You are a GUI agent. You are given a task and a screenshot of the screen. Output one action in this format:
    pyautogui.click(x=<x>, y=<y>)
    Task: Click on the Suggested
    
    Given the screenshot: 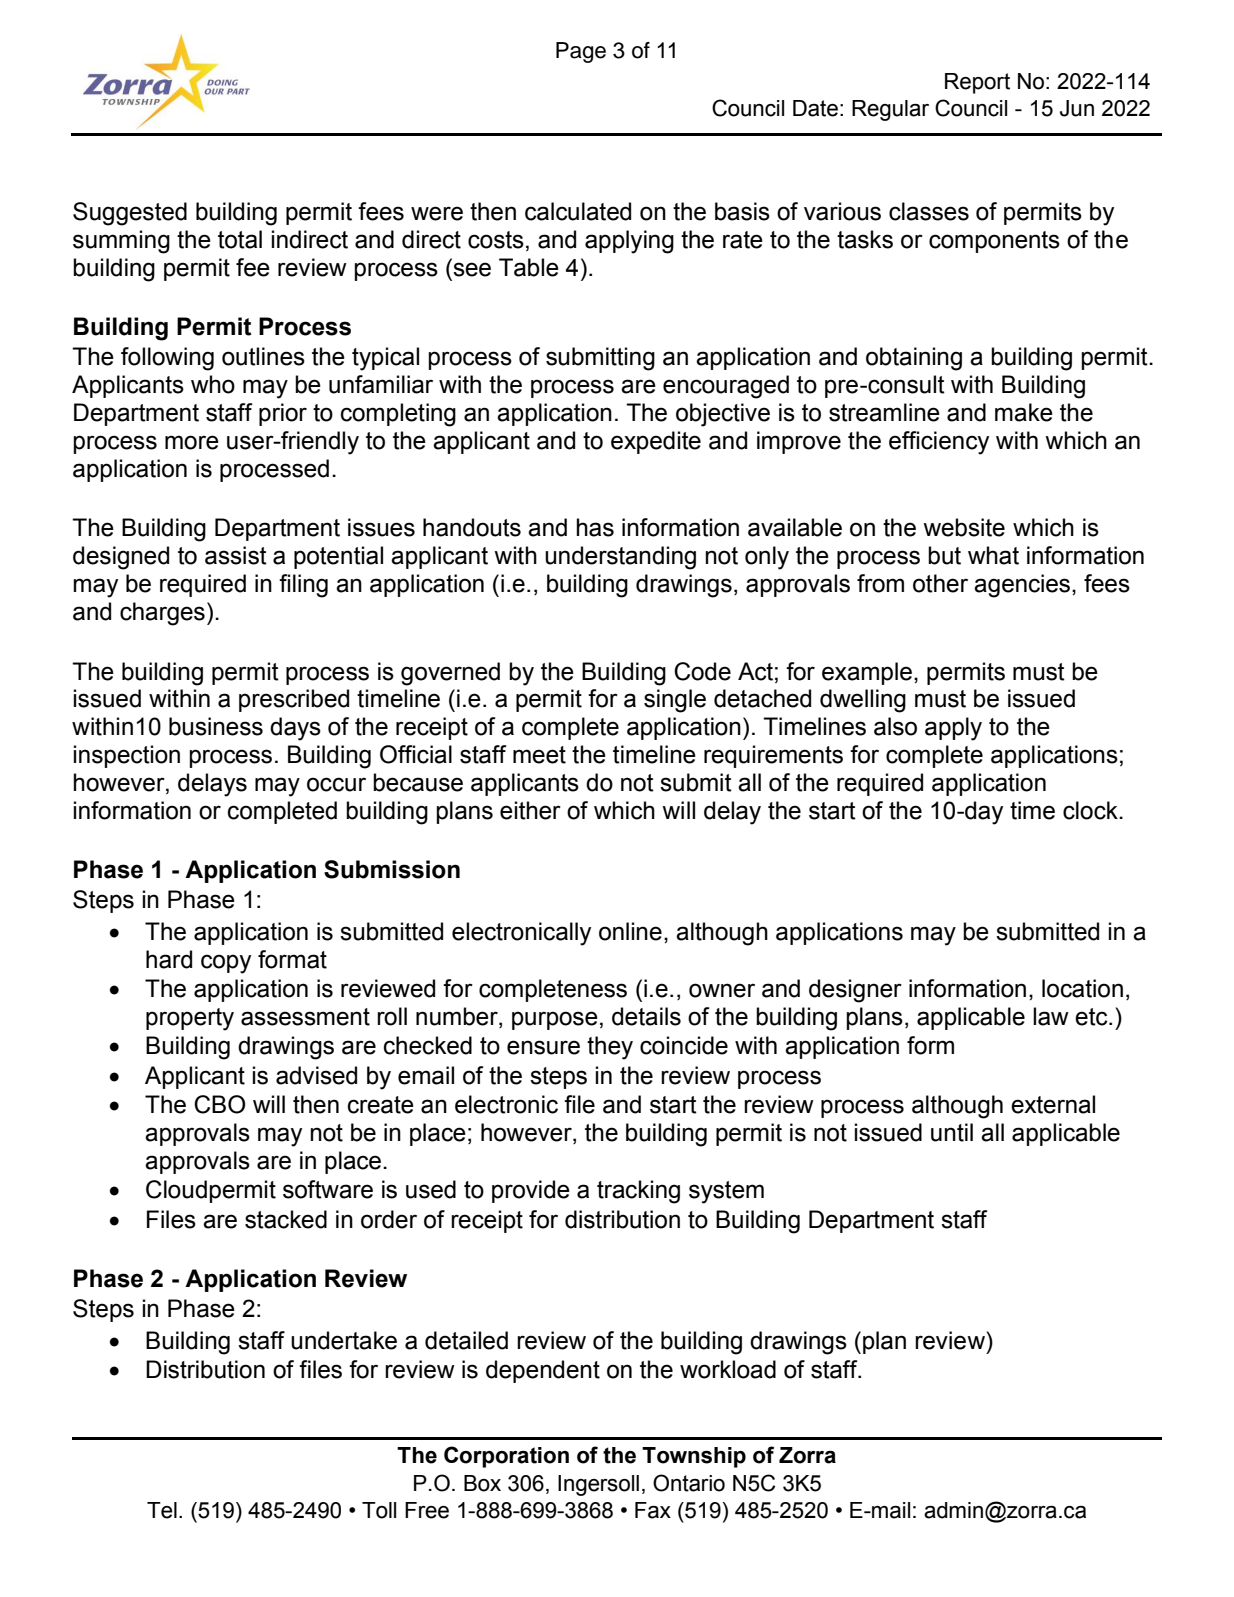 What is the action you would take?
    pyautogui.click(x=130, y=214)
